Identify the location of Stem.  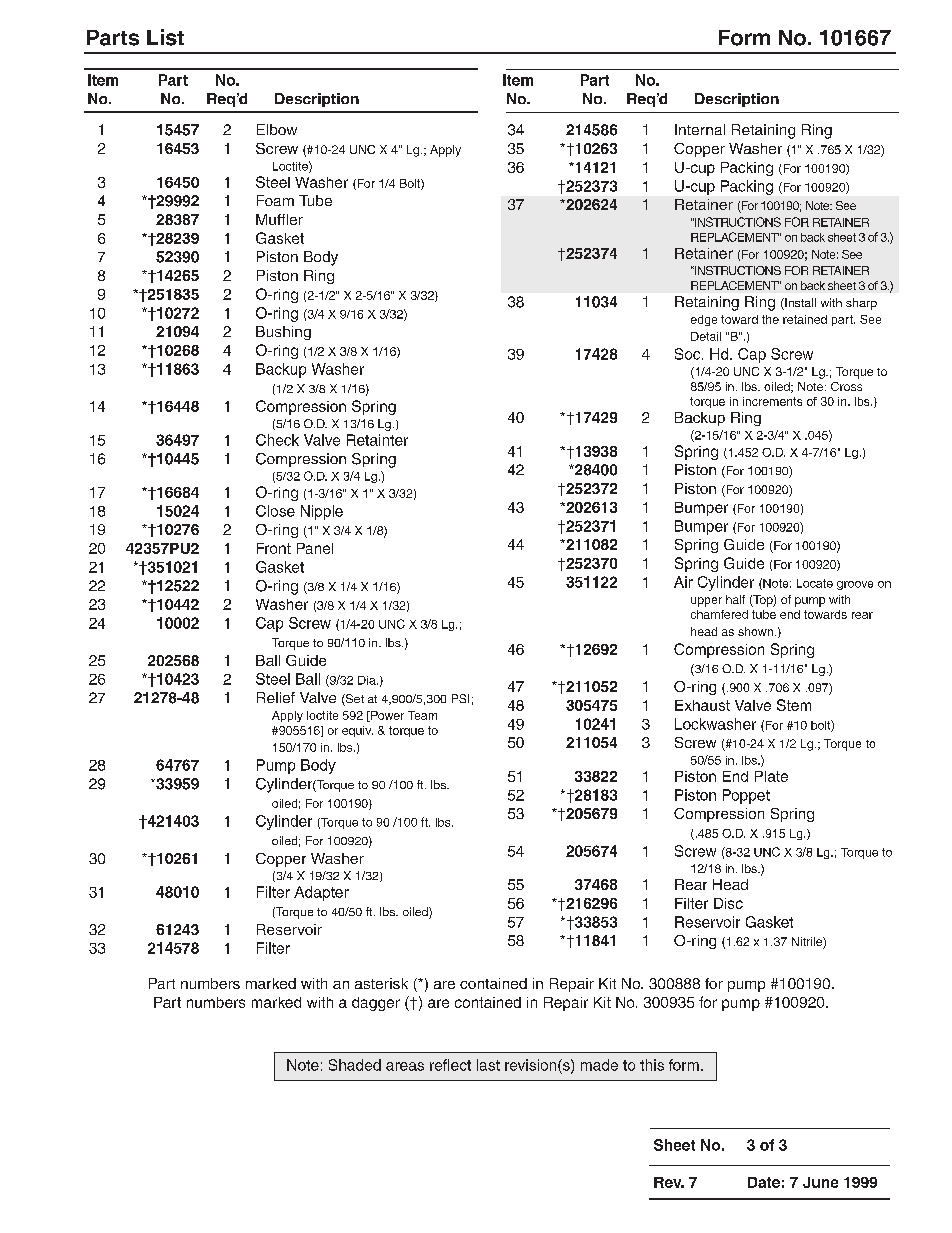
(794, 705).
